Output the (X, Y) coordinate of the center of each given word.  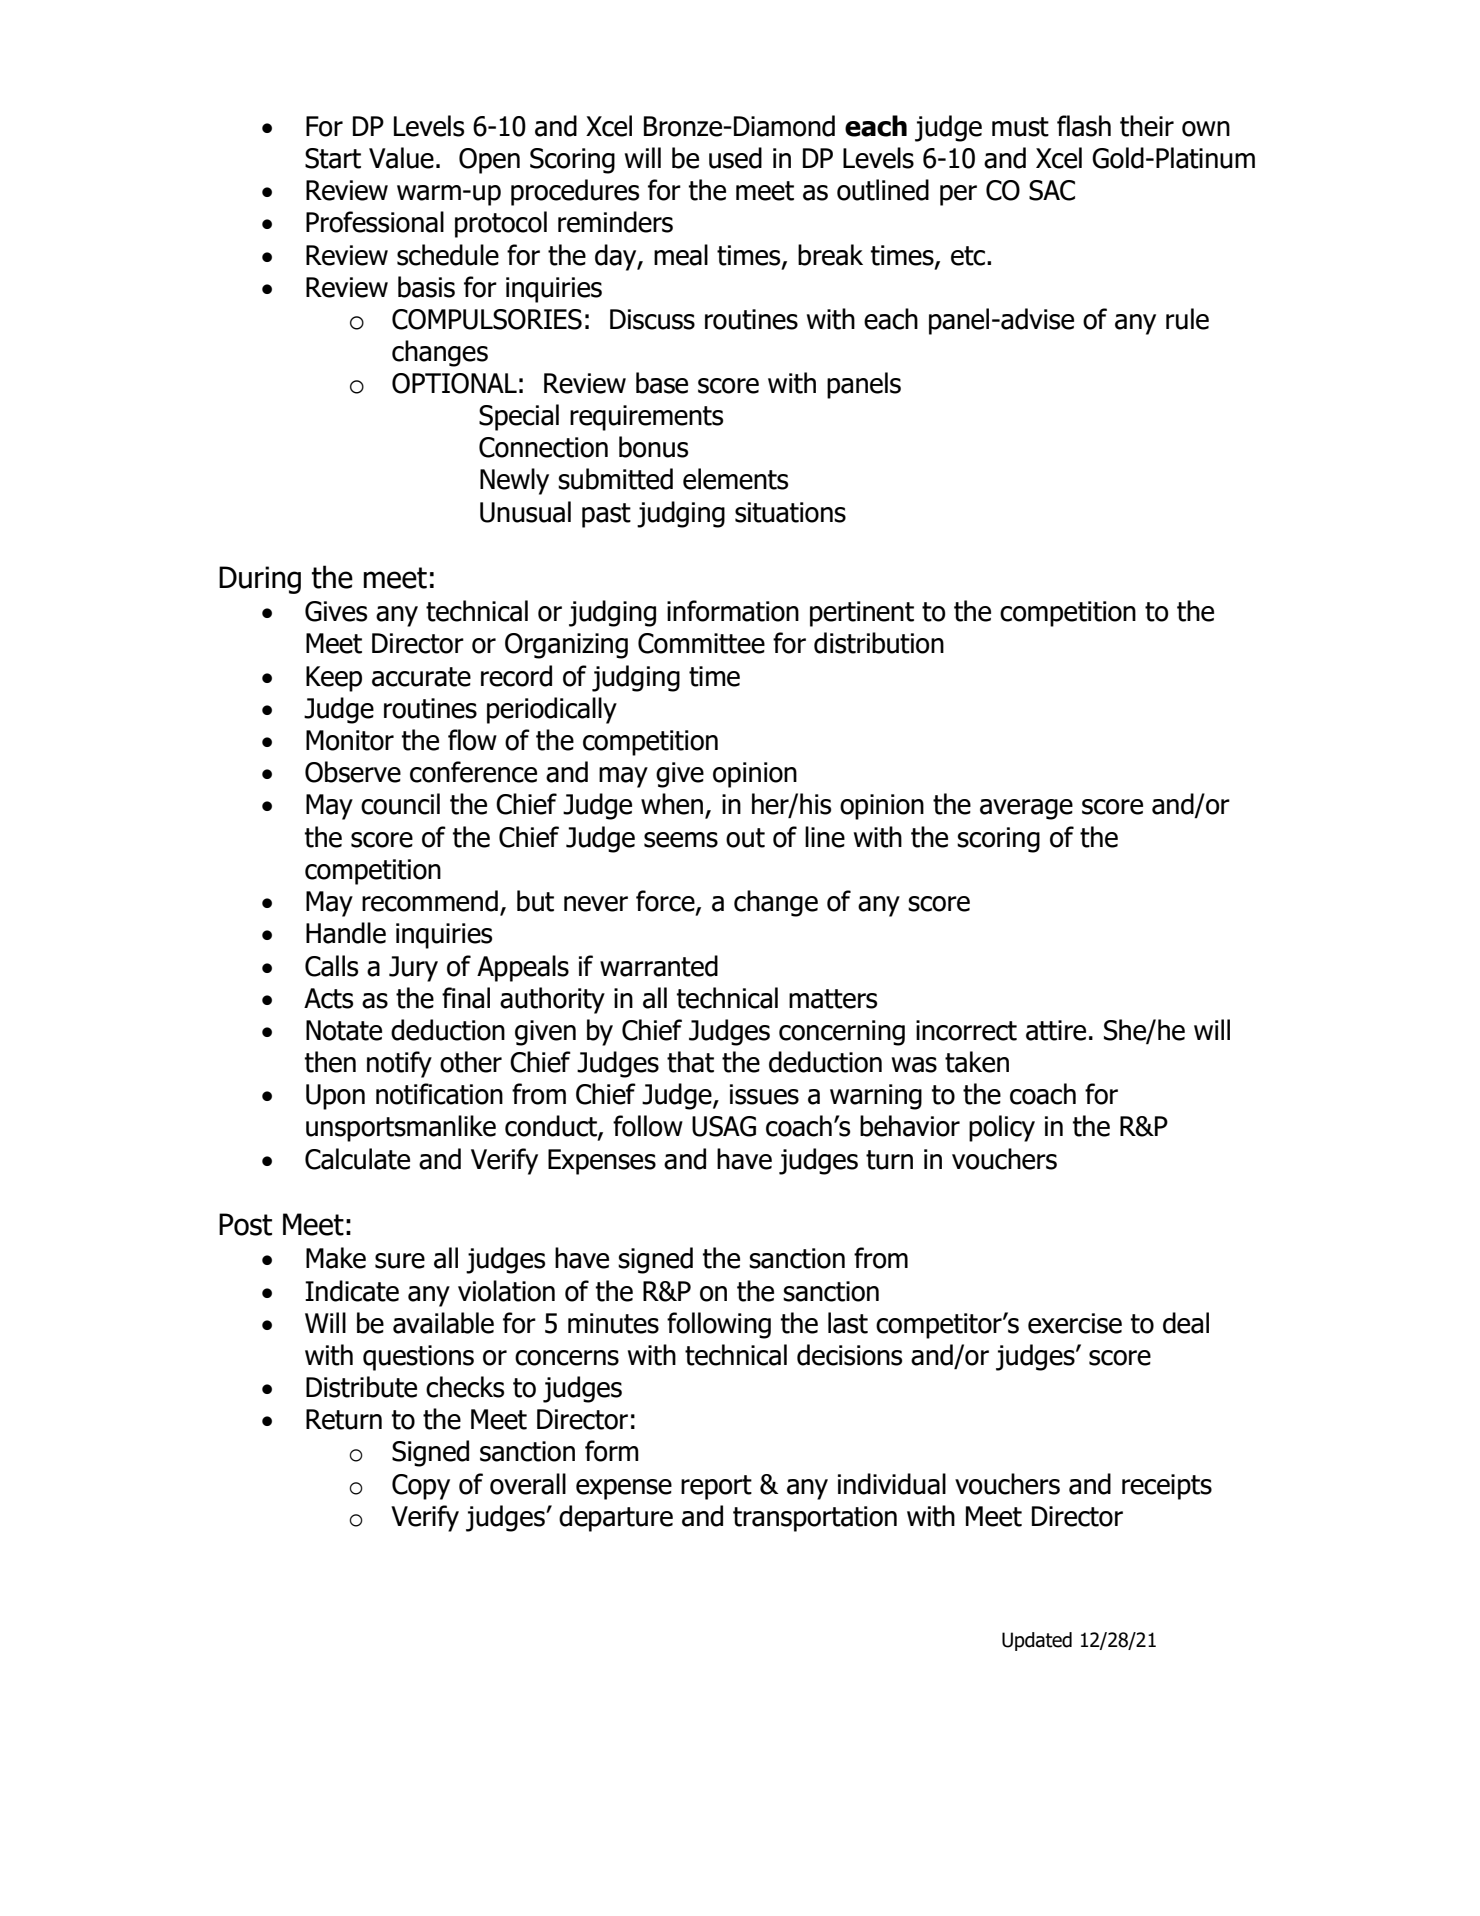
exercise (1075, 1323)
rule (1187, 319)
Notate (344, 1030)
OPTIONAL (454, 383)
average (1026, 809)
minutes (613, 1323)
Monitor (350, 740)
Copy (421, 1487)
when (672, 804)
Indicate (352, 1291)
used (735, 158)
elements (735, 479)
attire (1056, 1030)
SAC (1052, 190)
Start (333, 158)
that (690, 1062)
